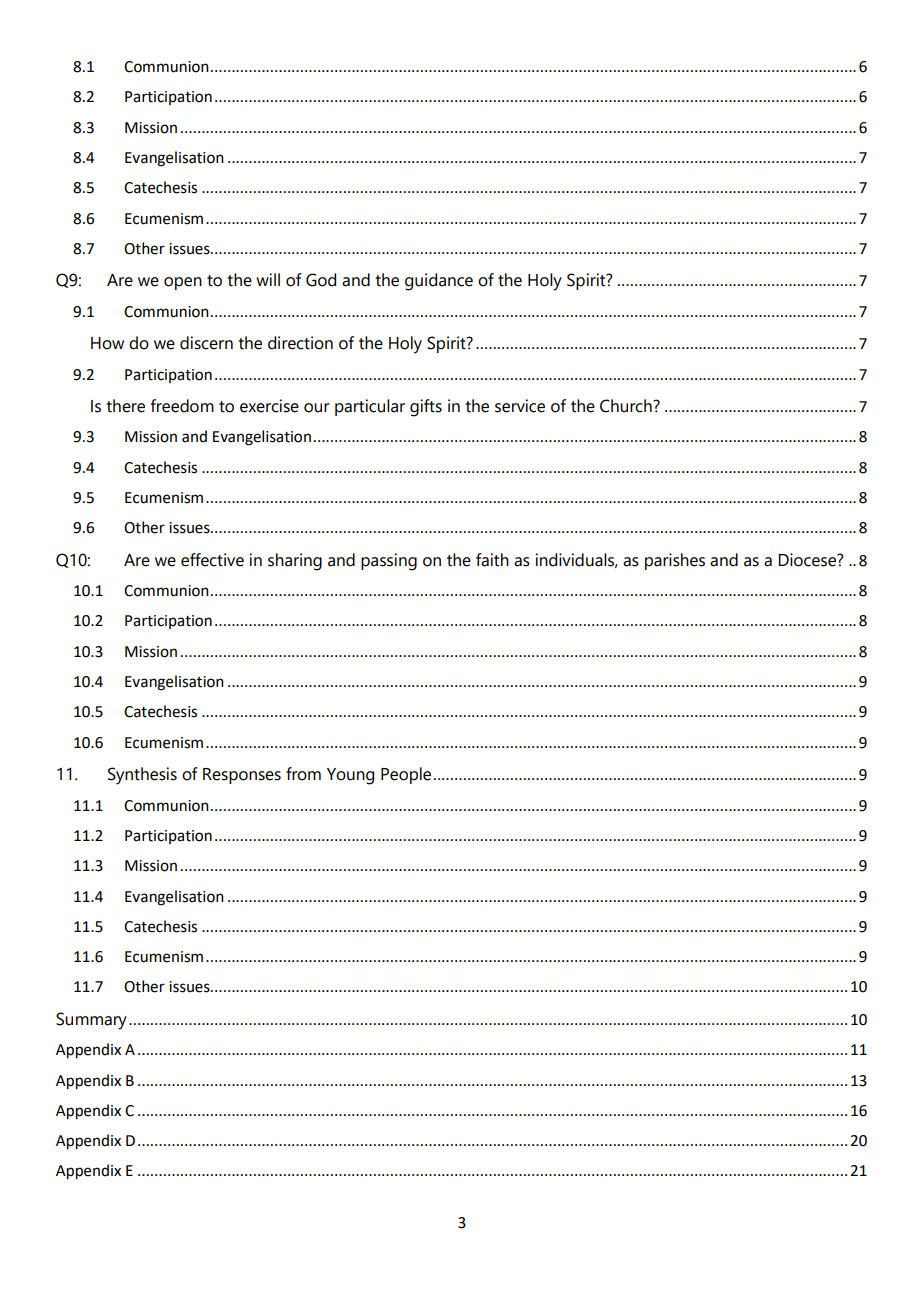 The image size is (924, 1308). What do you see at coordinates (303, 774) in the page?
I see `from` at bounding box center [303, 774].
